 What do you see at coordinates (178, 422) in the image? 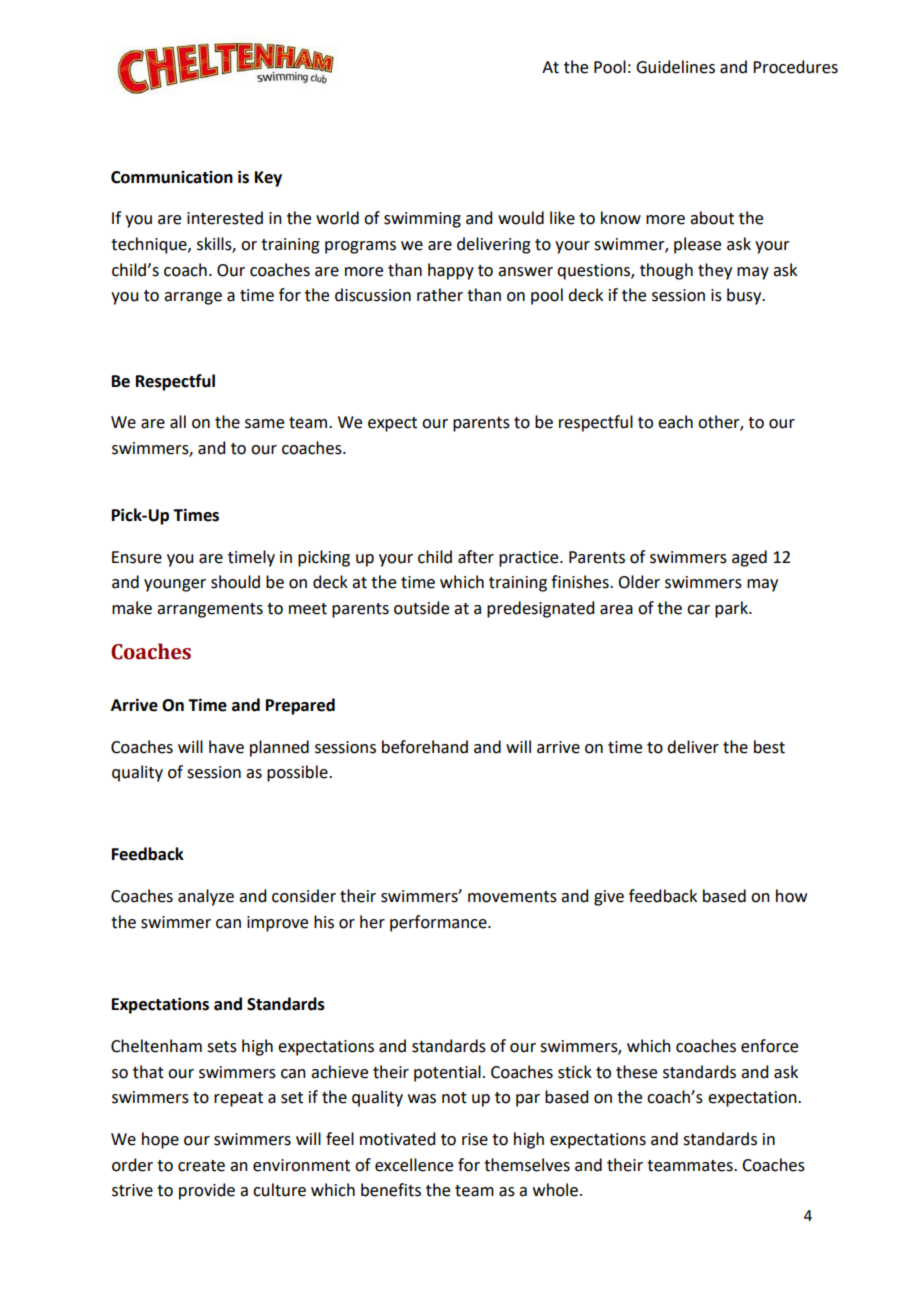
I see `all` at bounding box center [178, 422].
